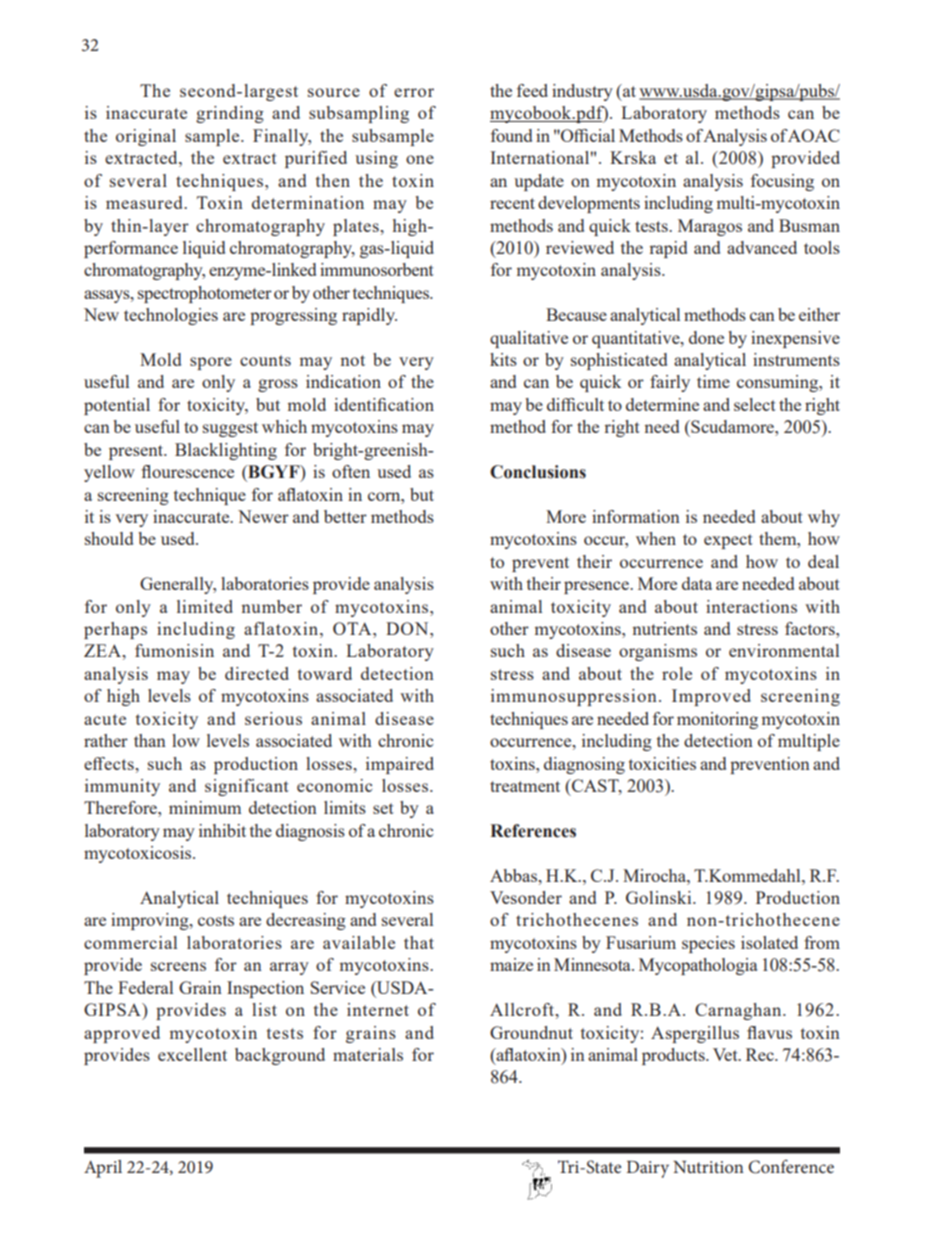 Image resolution: width=952 pixels, height=1233 pixels. What do you see at coordinates (582, 92) in the screenshot?
I see `industry` at bounding box center [582, 92].
